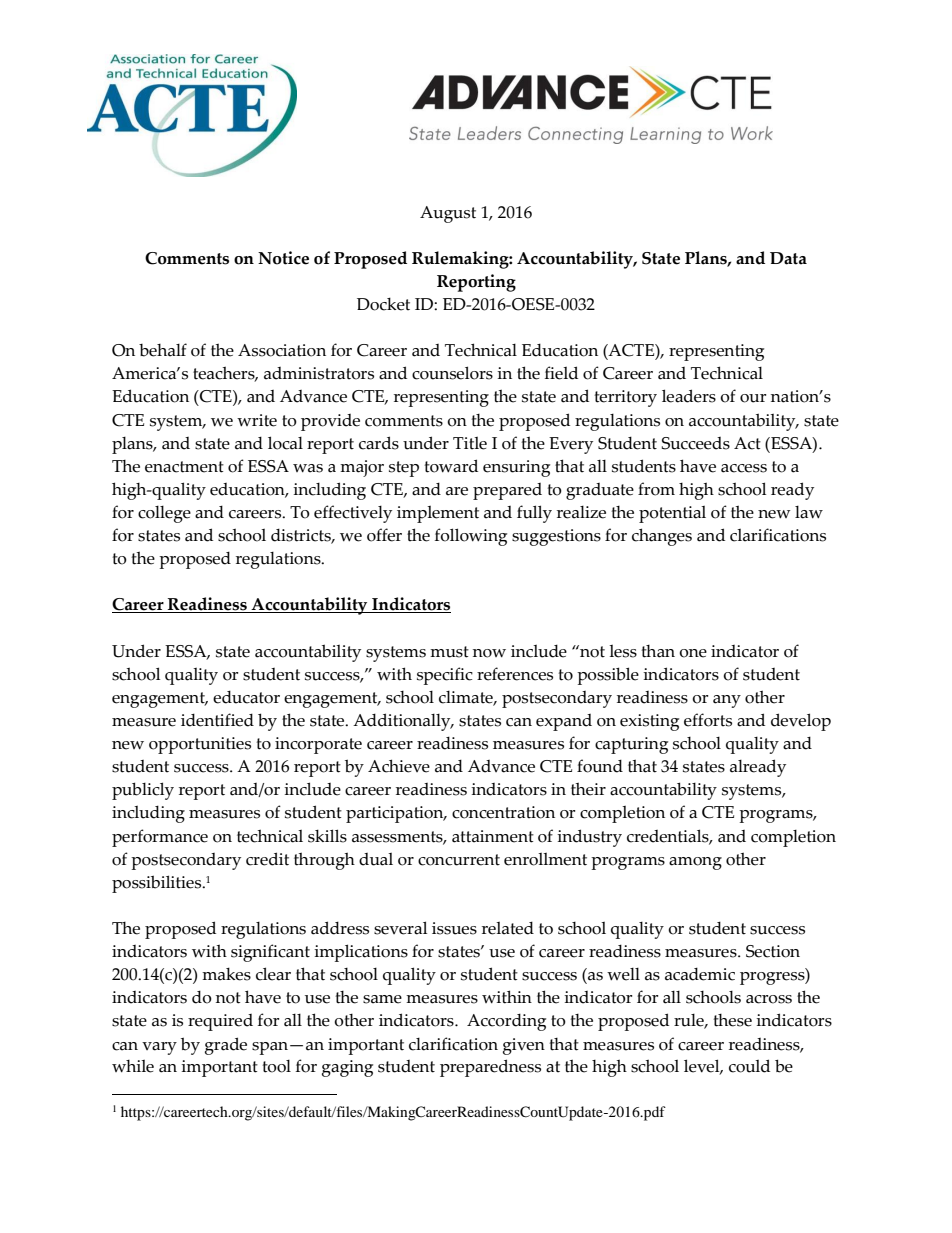 The width and height of the document is (952, 1233). Describe the element at coordinates (448, 214) in the document. I see `August` at that location.
